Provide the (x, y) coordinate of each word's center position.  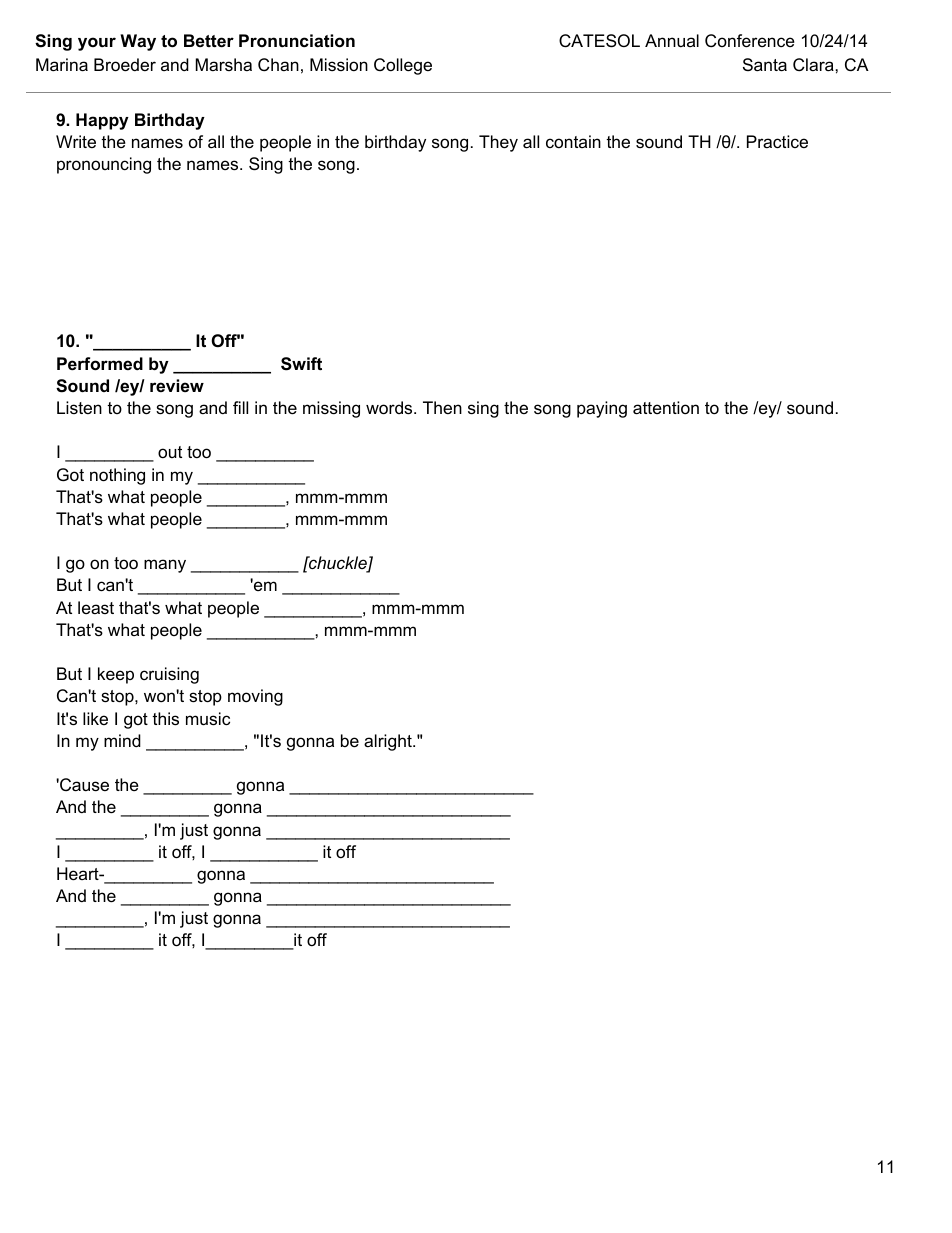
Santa (765, 65)
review (177, 385)
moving (255, 697)
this (165, 719)
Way (138, 42)
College (403, 66)
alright (389, 742)
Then (442, 407)
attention (666, 408)
